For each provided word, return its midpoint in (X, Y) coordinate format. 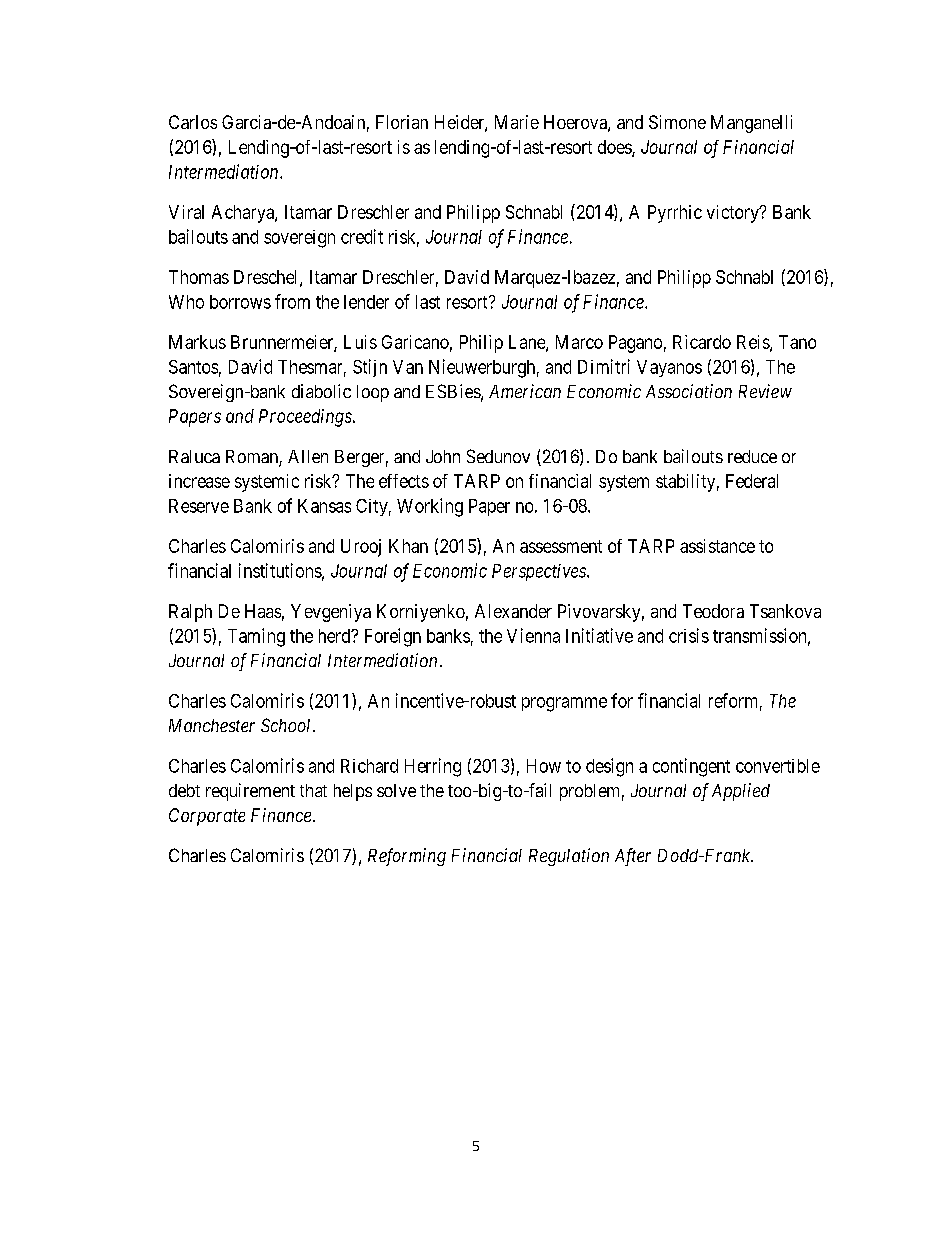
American (525, 391)
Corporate (207, 817)
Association (689, 391)
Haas (263, 611)
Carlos (193, 122)
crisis (689, 635)
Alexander (513, 611)
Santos (193, 367)
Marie (517, 122)
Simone (677, 122)
